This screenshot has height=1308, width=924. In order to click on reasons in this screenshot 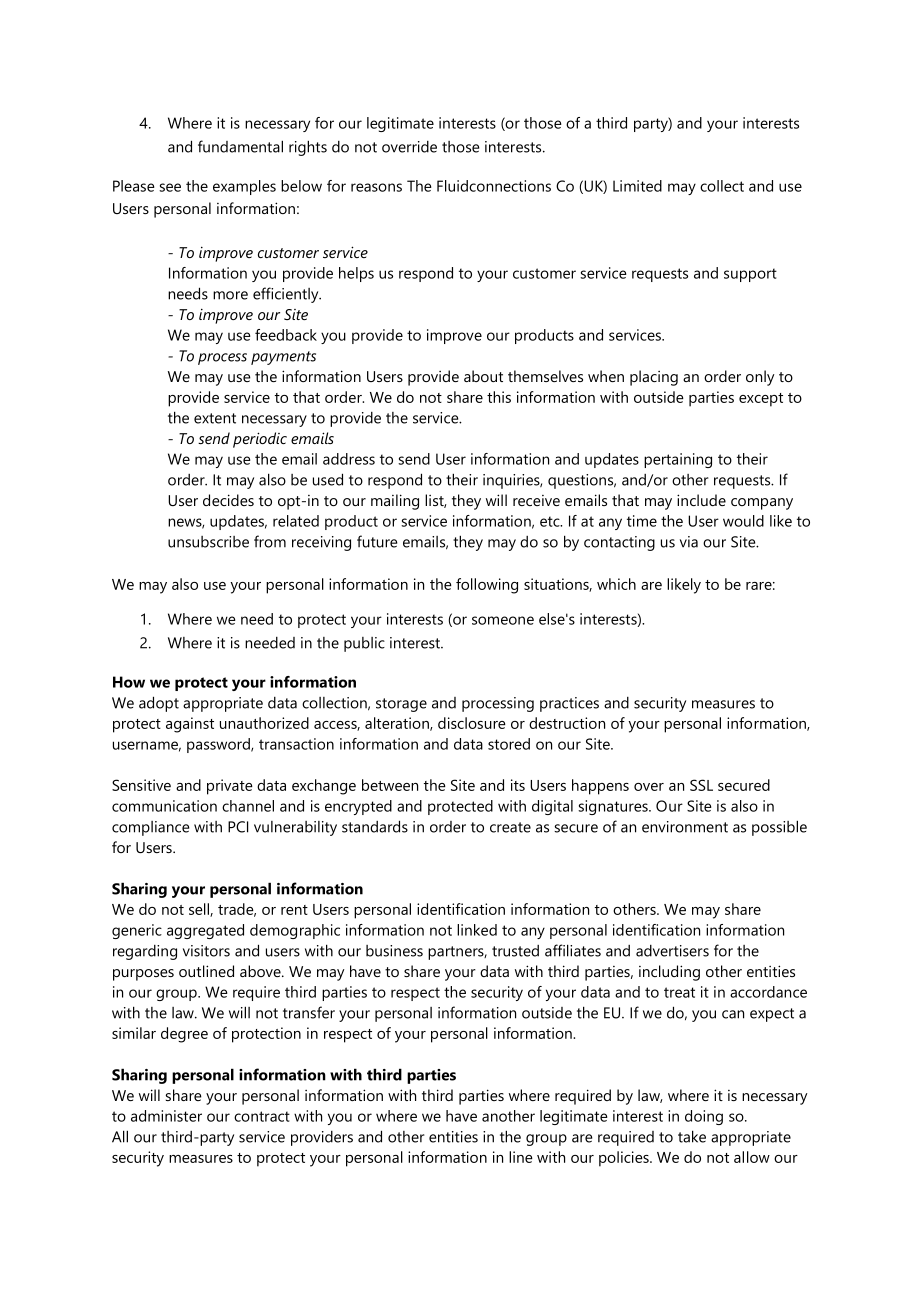, I will do `click(376, 187)`.
